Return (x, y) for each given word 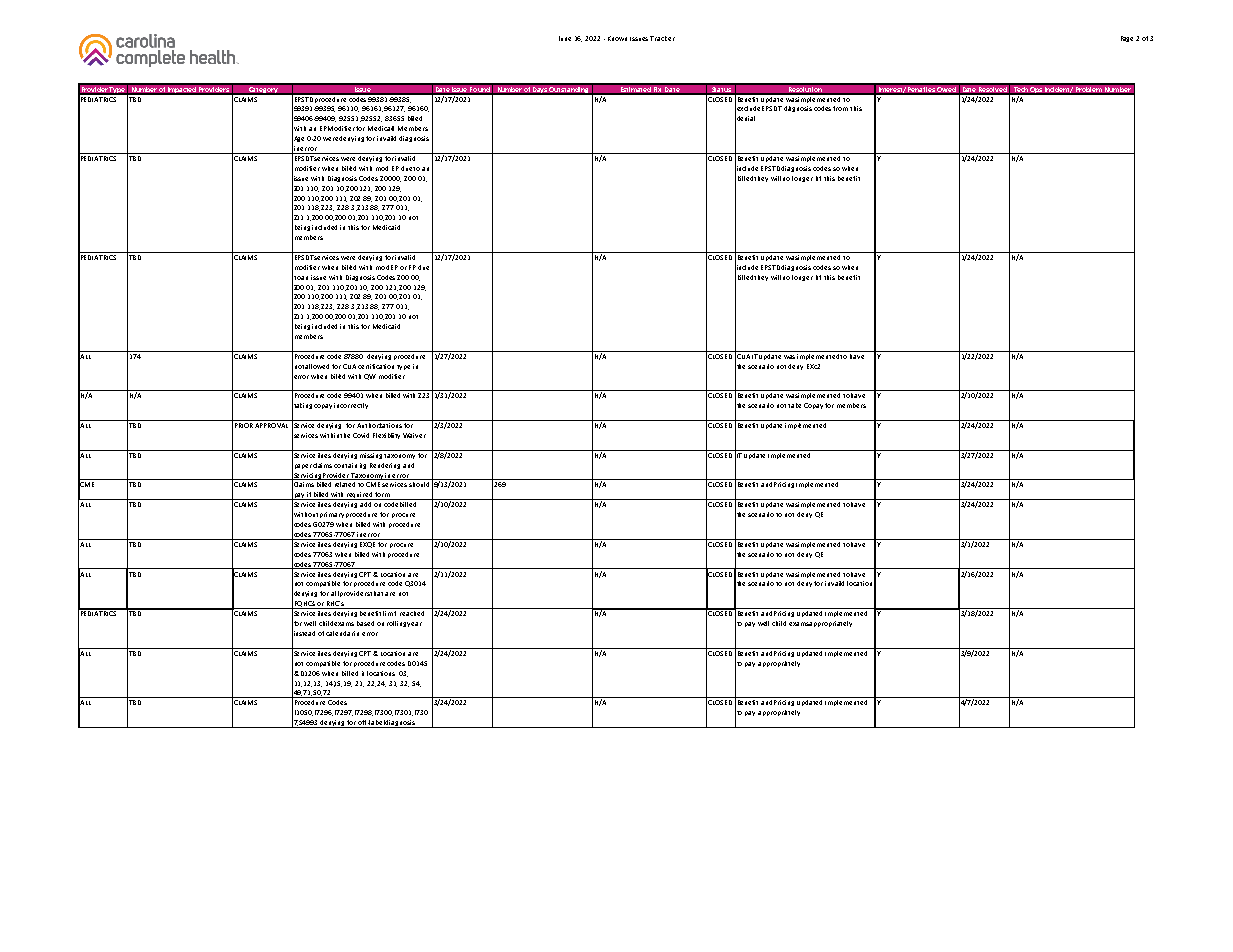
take (794, 405)
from (840, 108)
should (419, 484)
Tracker (662, 38)
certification (376, 366)
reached (412, 613)
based (365, 623)
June (565, 38)
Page (1127, 39)
